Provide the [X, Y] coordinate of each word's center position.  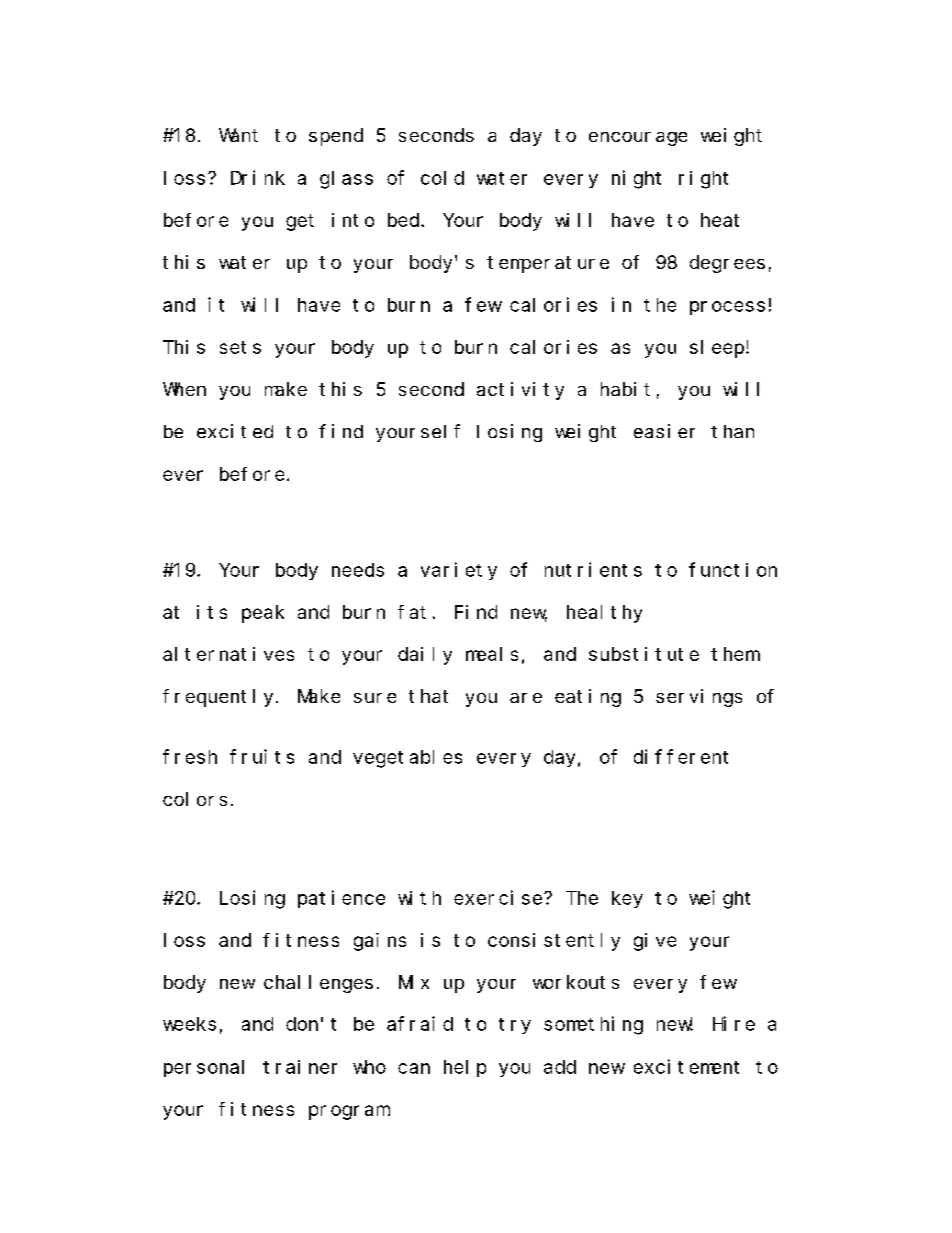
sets [240, 347]
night [636, 179]
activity [520, 391]
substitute [644, 654]
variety [459, 571]
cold [442, 178]
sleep [717, 349]
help [465, 1068]
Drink [258, 177]
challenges [318, 984]
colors [195, 799]
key [627, 899]
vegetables [407, 759]
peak [263, 614]
